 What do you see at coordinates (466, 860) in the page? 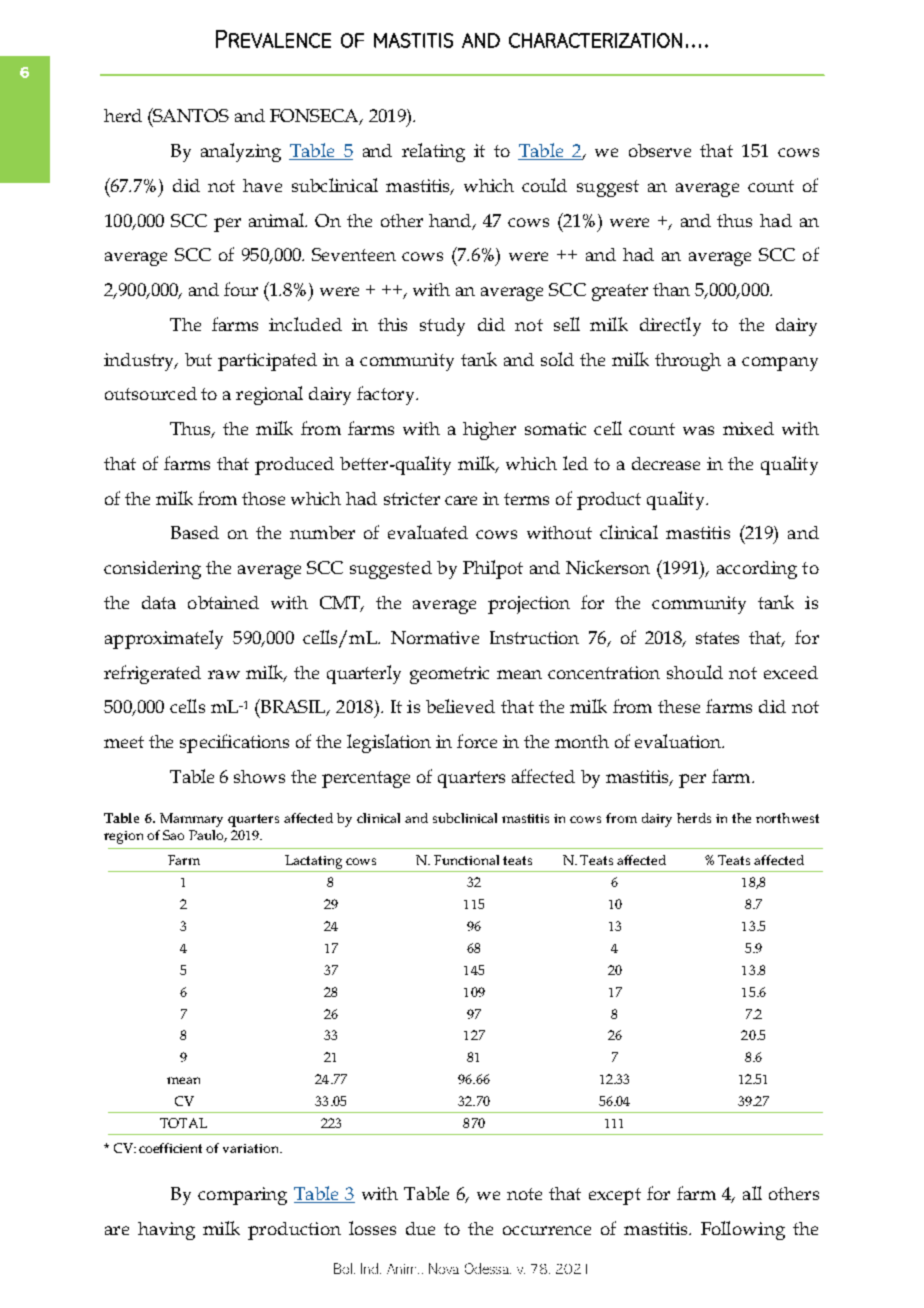
I see `Functional` at bounding box center [466, 860].
